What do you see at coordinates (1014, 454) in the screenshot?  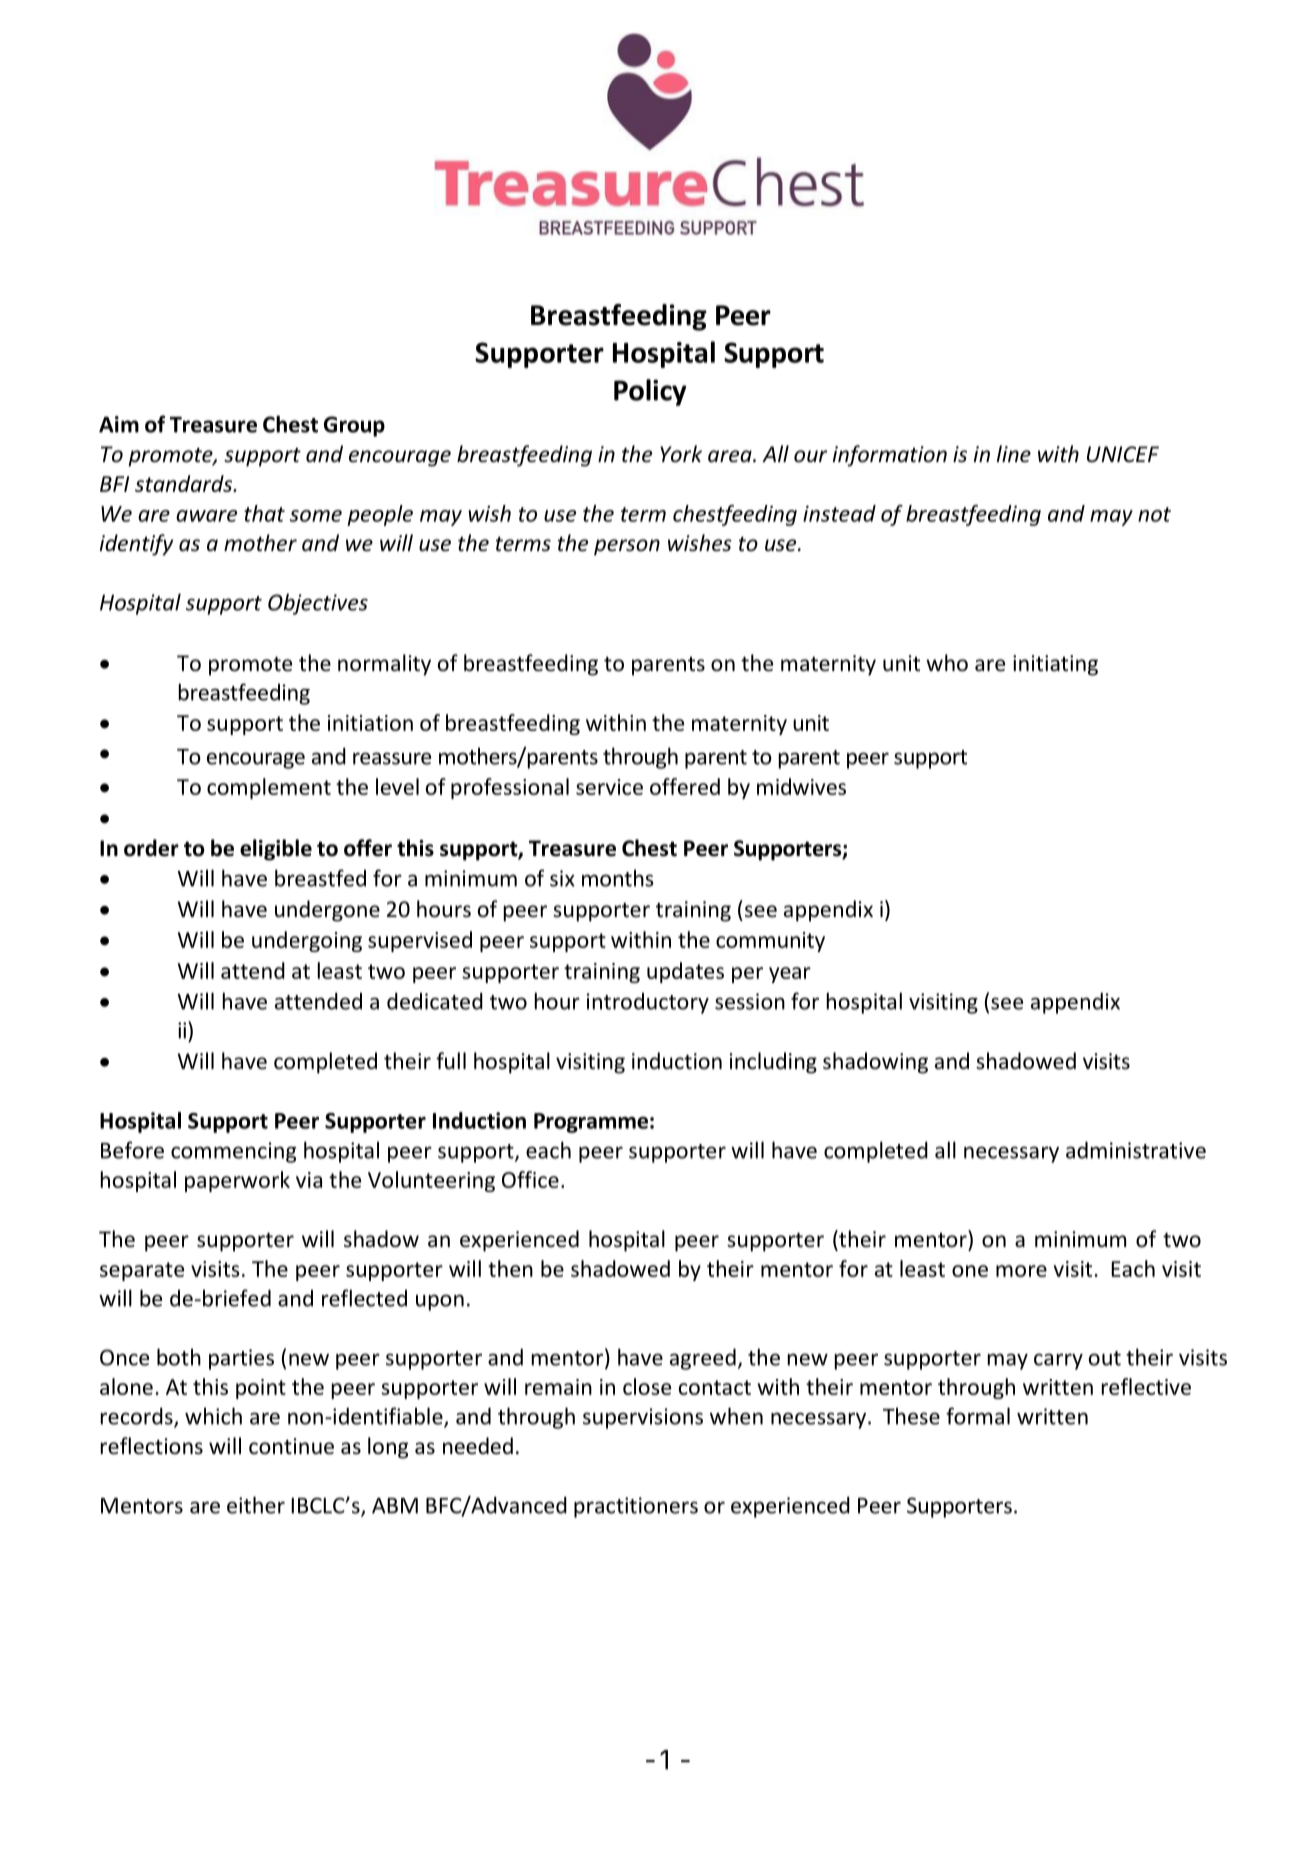 I see `line` at bounding box center [1014, 454].
